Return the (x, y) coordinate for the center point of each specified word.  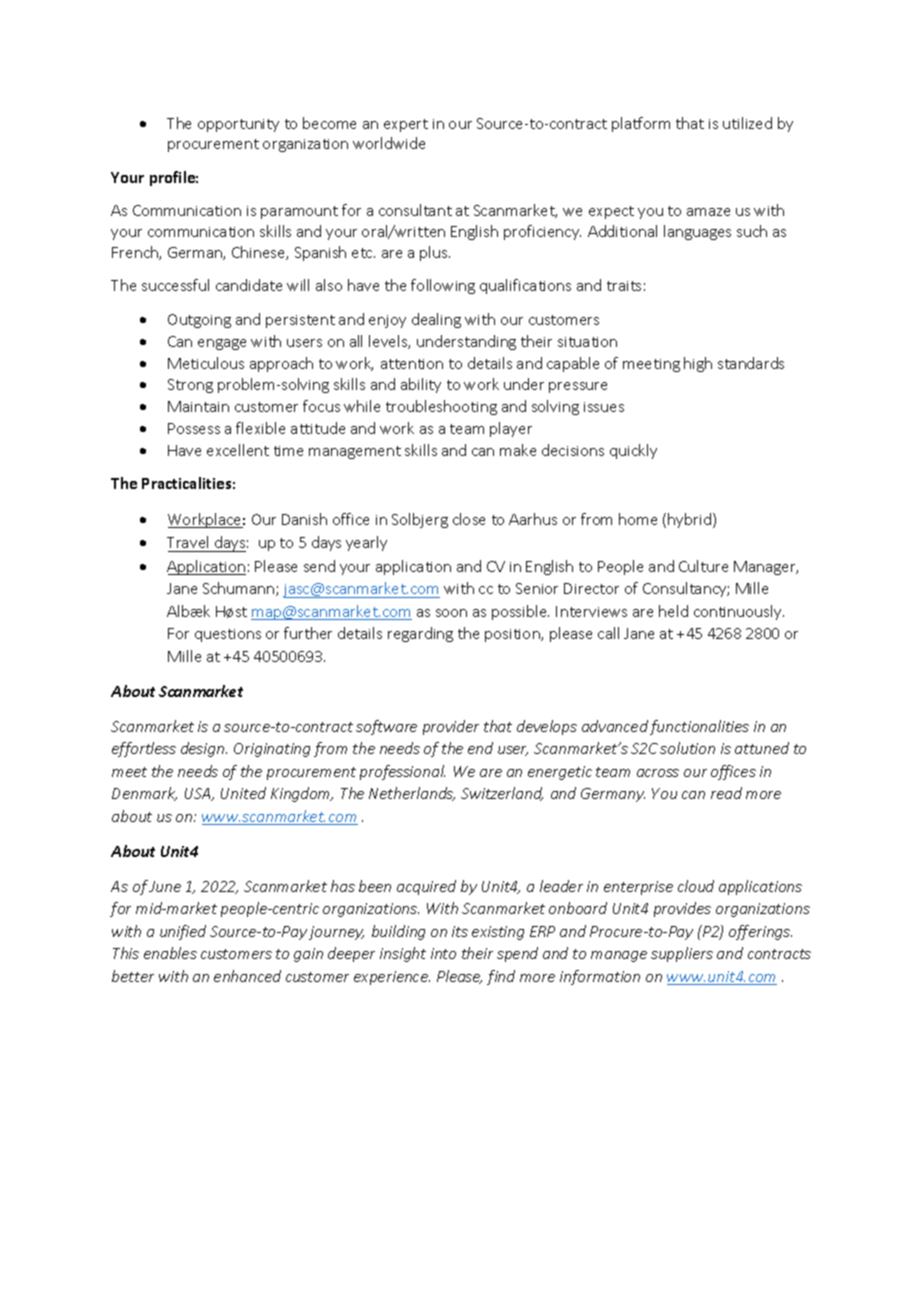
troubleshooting (441, 407)
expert (406, 125)
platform (641, 124)
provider (451, 727)
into (443, 953)
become (329, 123)
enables (170, 953)
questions (228, 635)
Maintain (198, 406)
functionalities (699, 727)
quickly (633, 451)
